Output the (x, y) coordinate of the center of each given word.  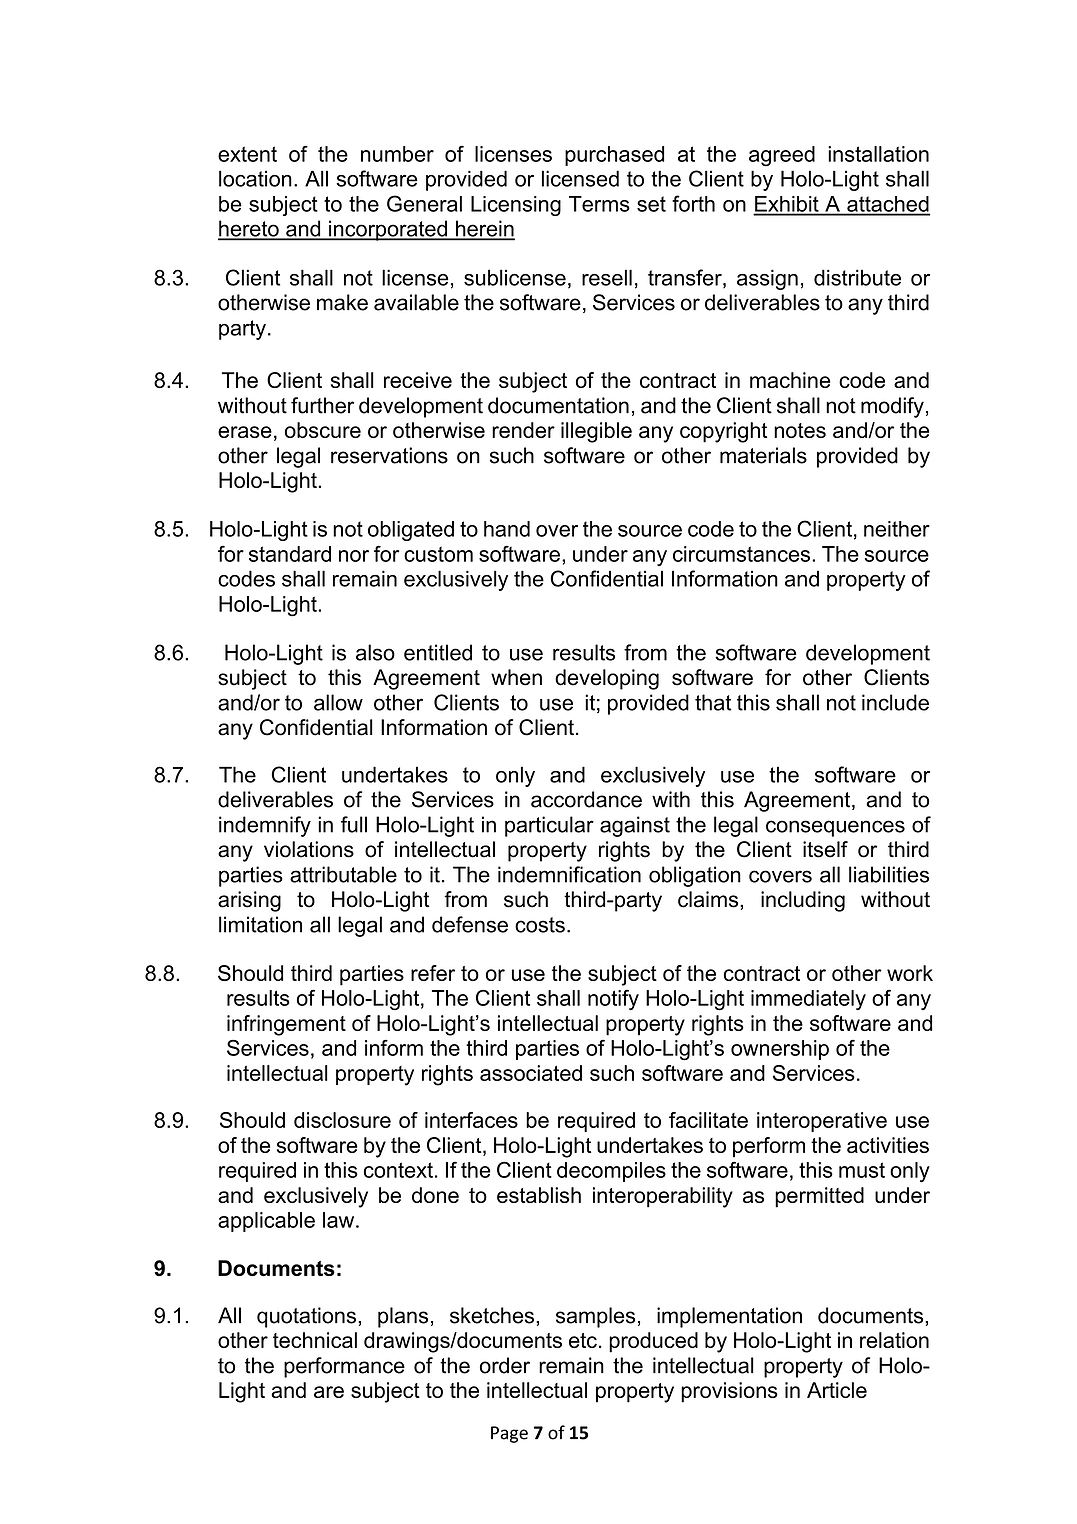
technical (315, 1340)
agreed (782, 156)
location (255, 178)
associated (531, 1073)
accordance (586, 799)
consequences (835, 828)
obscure (323, 430)
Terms (599, 204)
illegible (596, 432)
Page (509, 1434)
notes (800, 430)
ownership (780, 1050)
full (354, 824)
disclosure (342, 1120)
